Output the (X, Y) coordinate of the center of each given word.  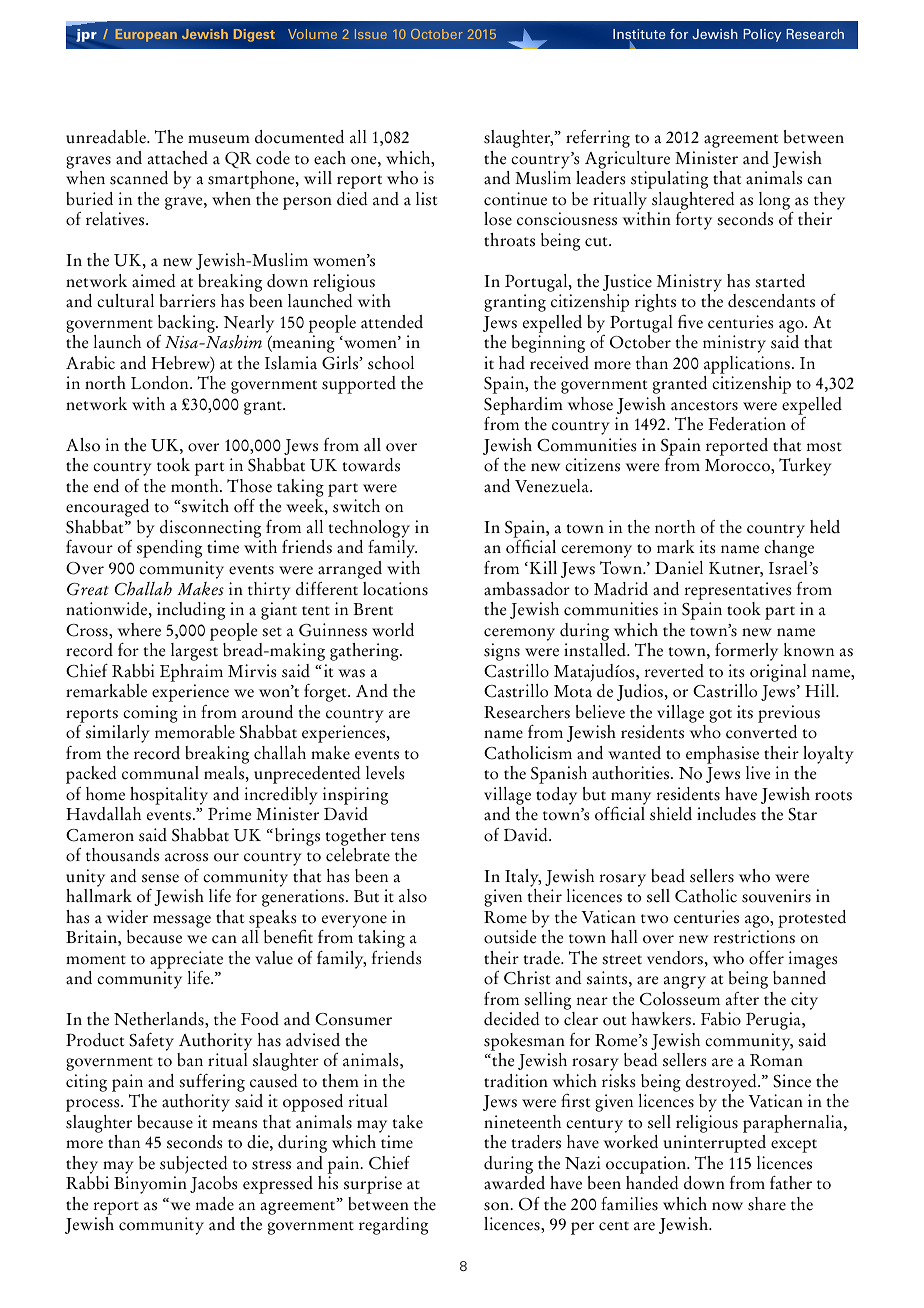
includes (726, 814)
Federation (747, 424)
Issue (371, 34)
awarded (514, 1183)
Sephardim (523, 406)
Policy (763, 35)
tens (405, 837)
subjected (194, 1165)
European (146, 35)
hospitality (169, 796)
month (196, 486)
